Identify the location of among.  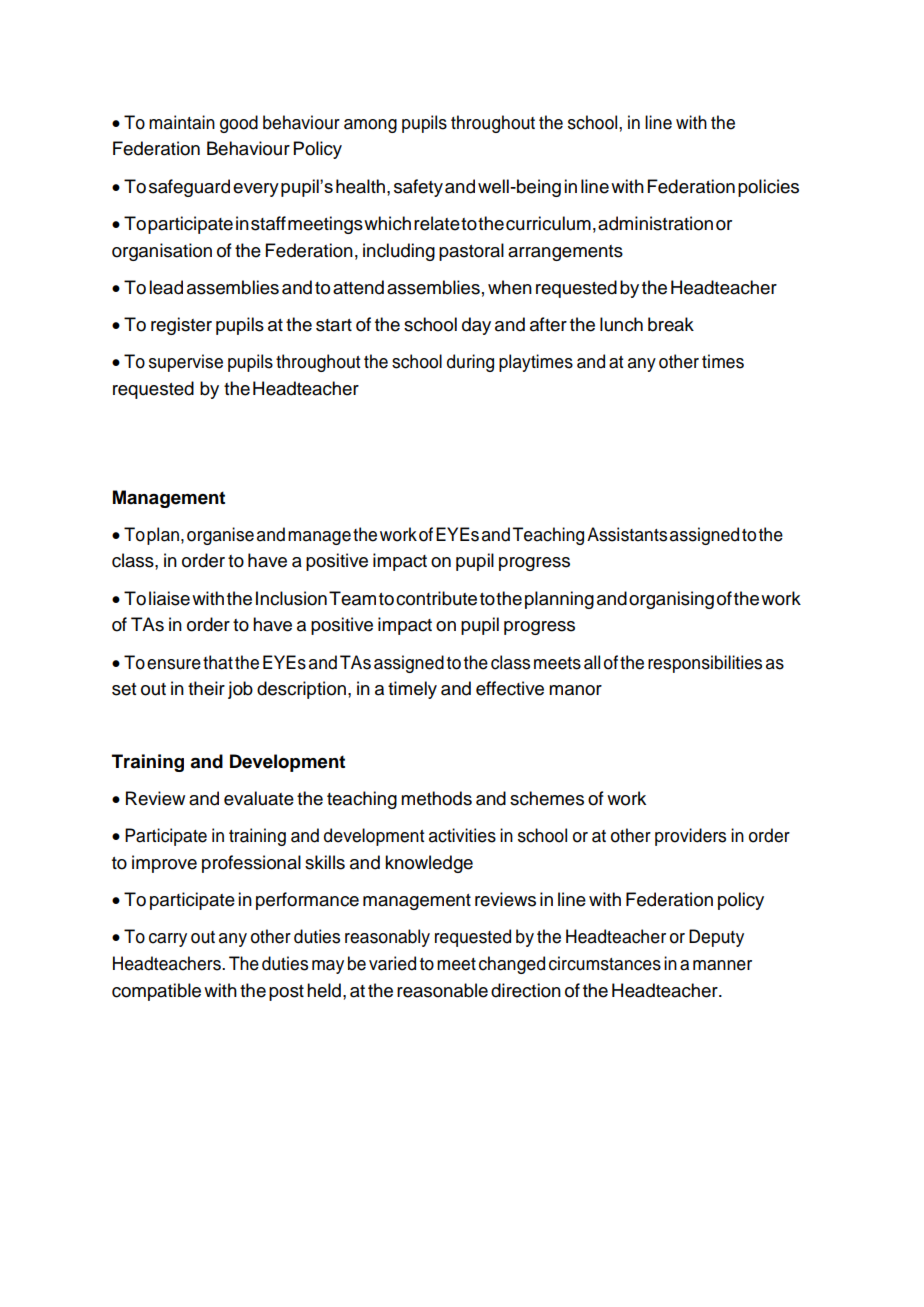
(370, 126).
